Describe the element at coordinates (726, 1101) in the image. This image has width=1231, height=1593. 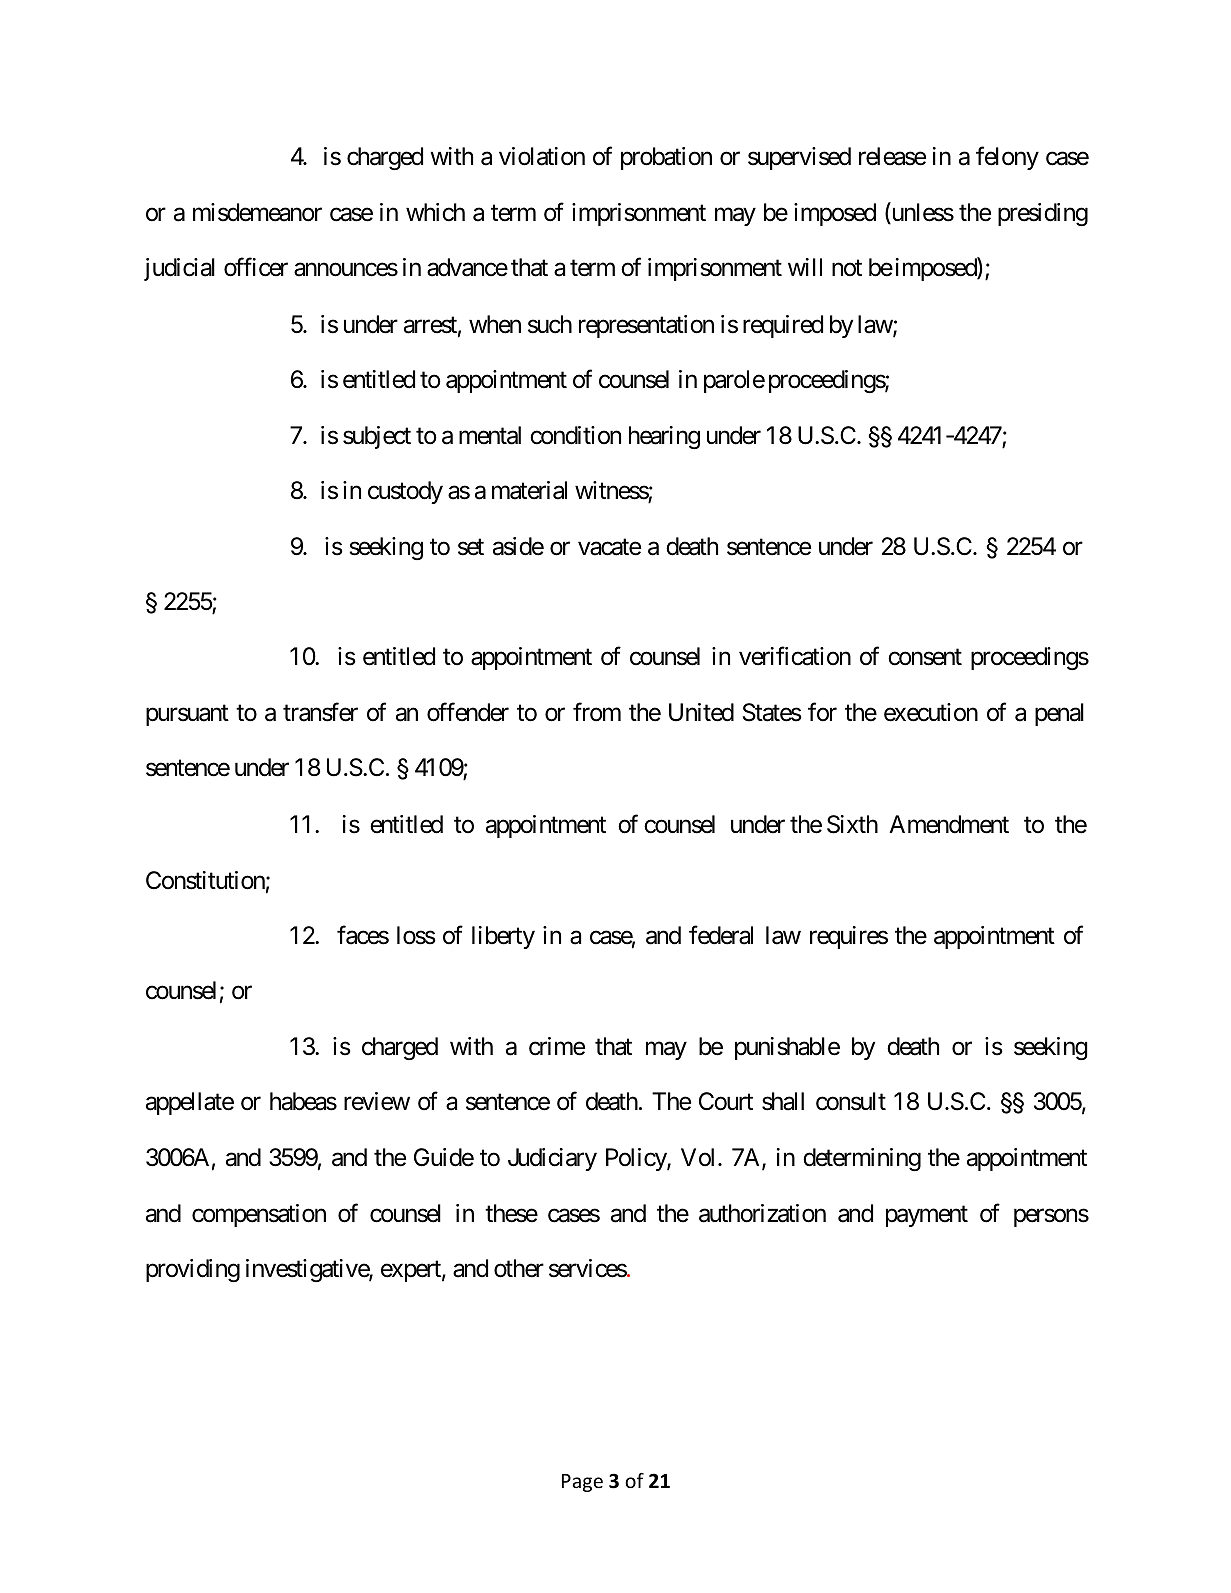
I see `Court` at that location.
